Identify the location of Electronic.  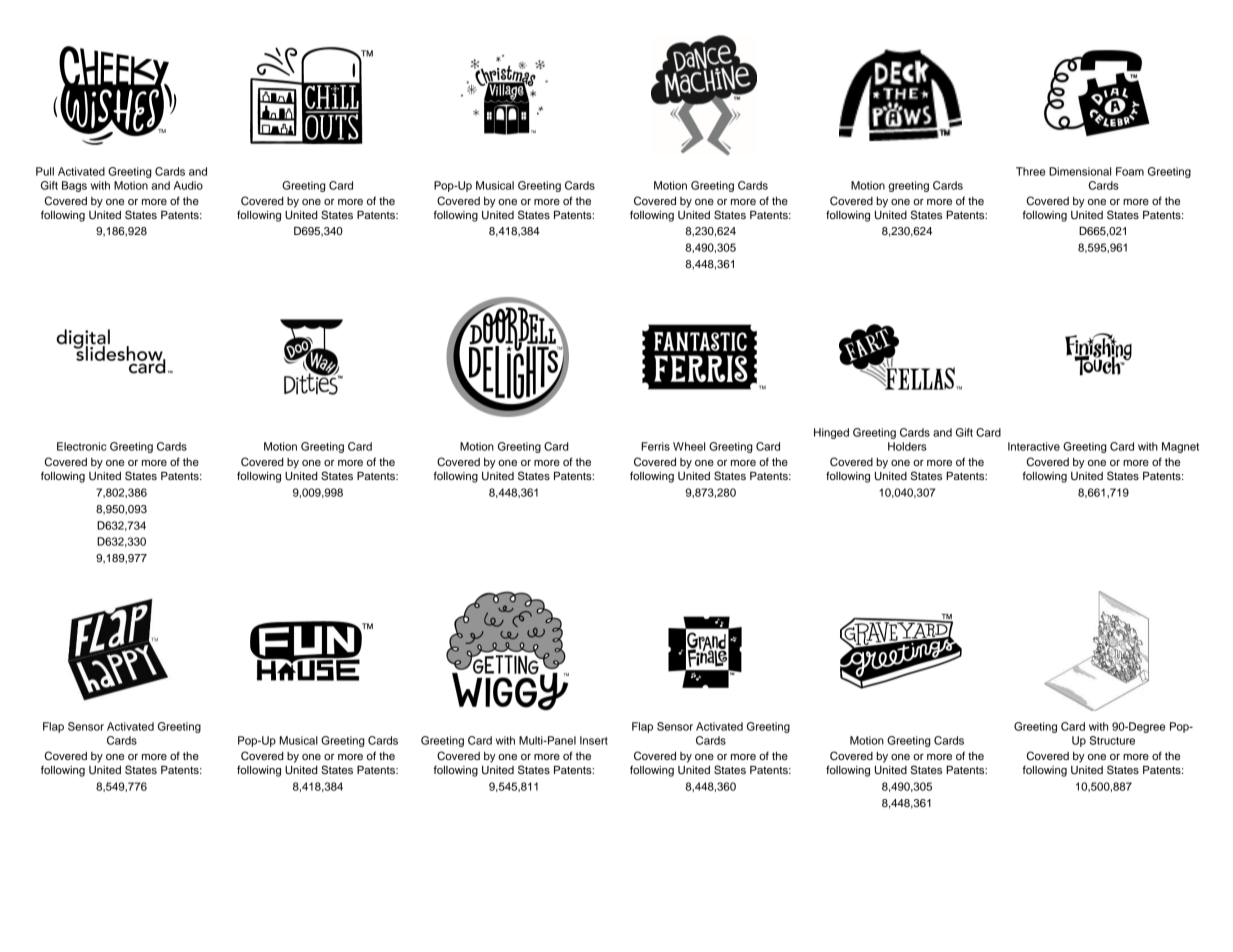
(81, 446).
